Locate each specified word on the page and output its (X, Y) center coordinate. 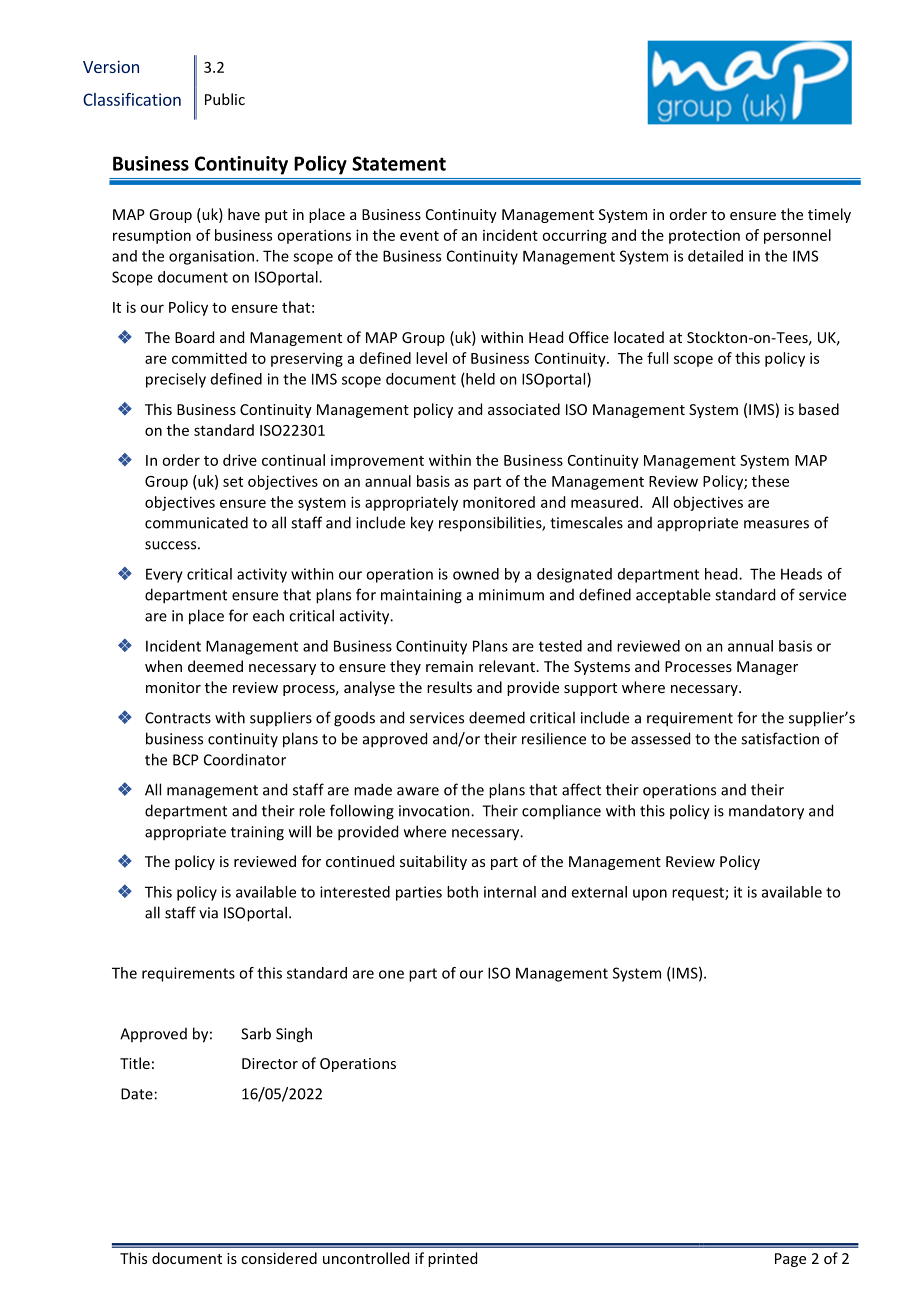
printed (452, 1259)
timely (829, 215)
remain (449, 666)
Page (790, 1260)
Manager (767, 668)
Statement (399, 163)
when (163, 666)
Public (225, 99)
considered (279, 1258)
